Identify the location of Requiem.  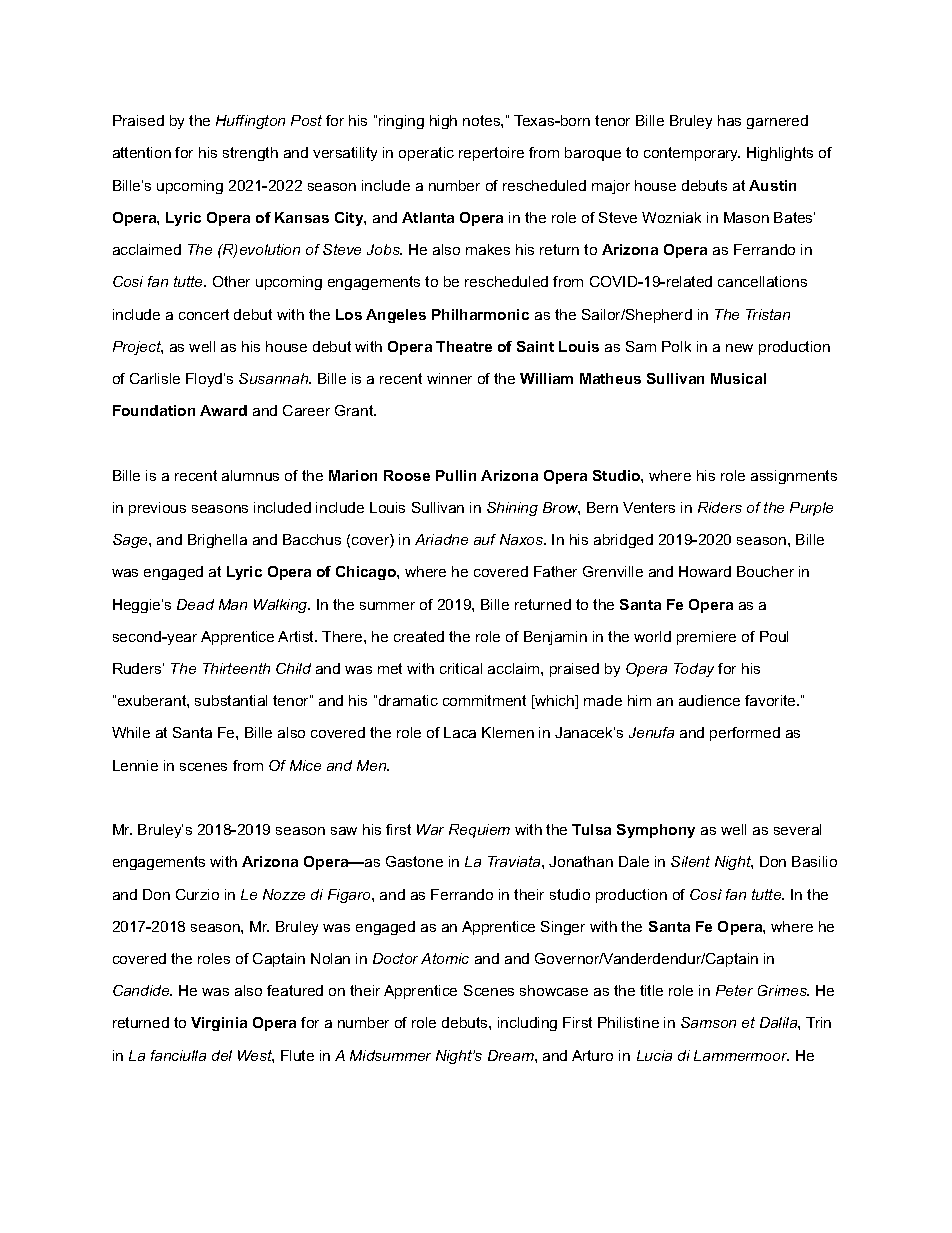
(479, 831).
